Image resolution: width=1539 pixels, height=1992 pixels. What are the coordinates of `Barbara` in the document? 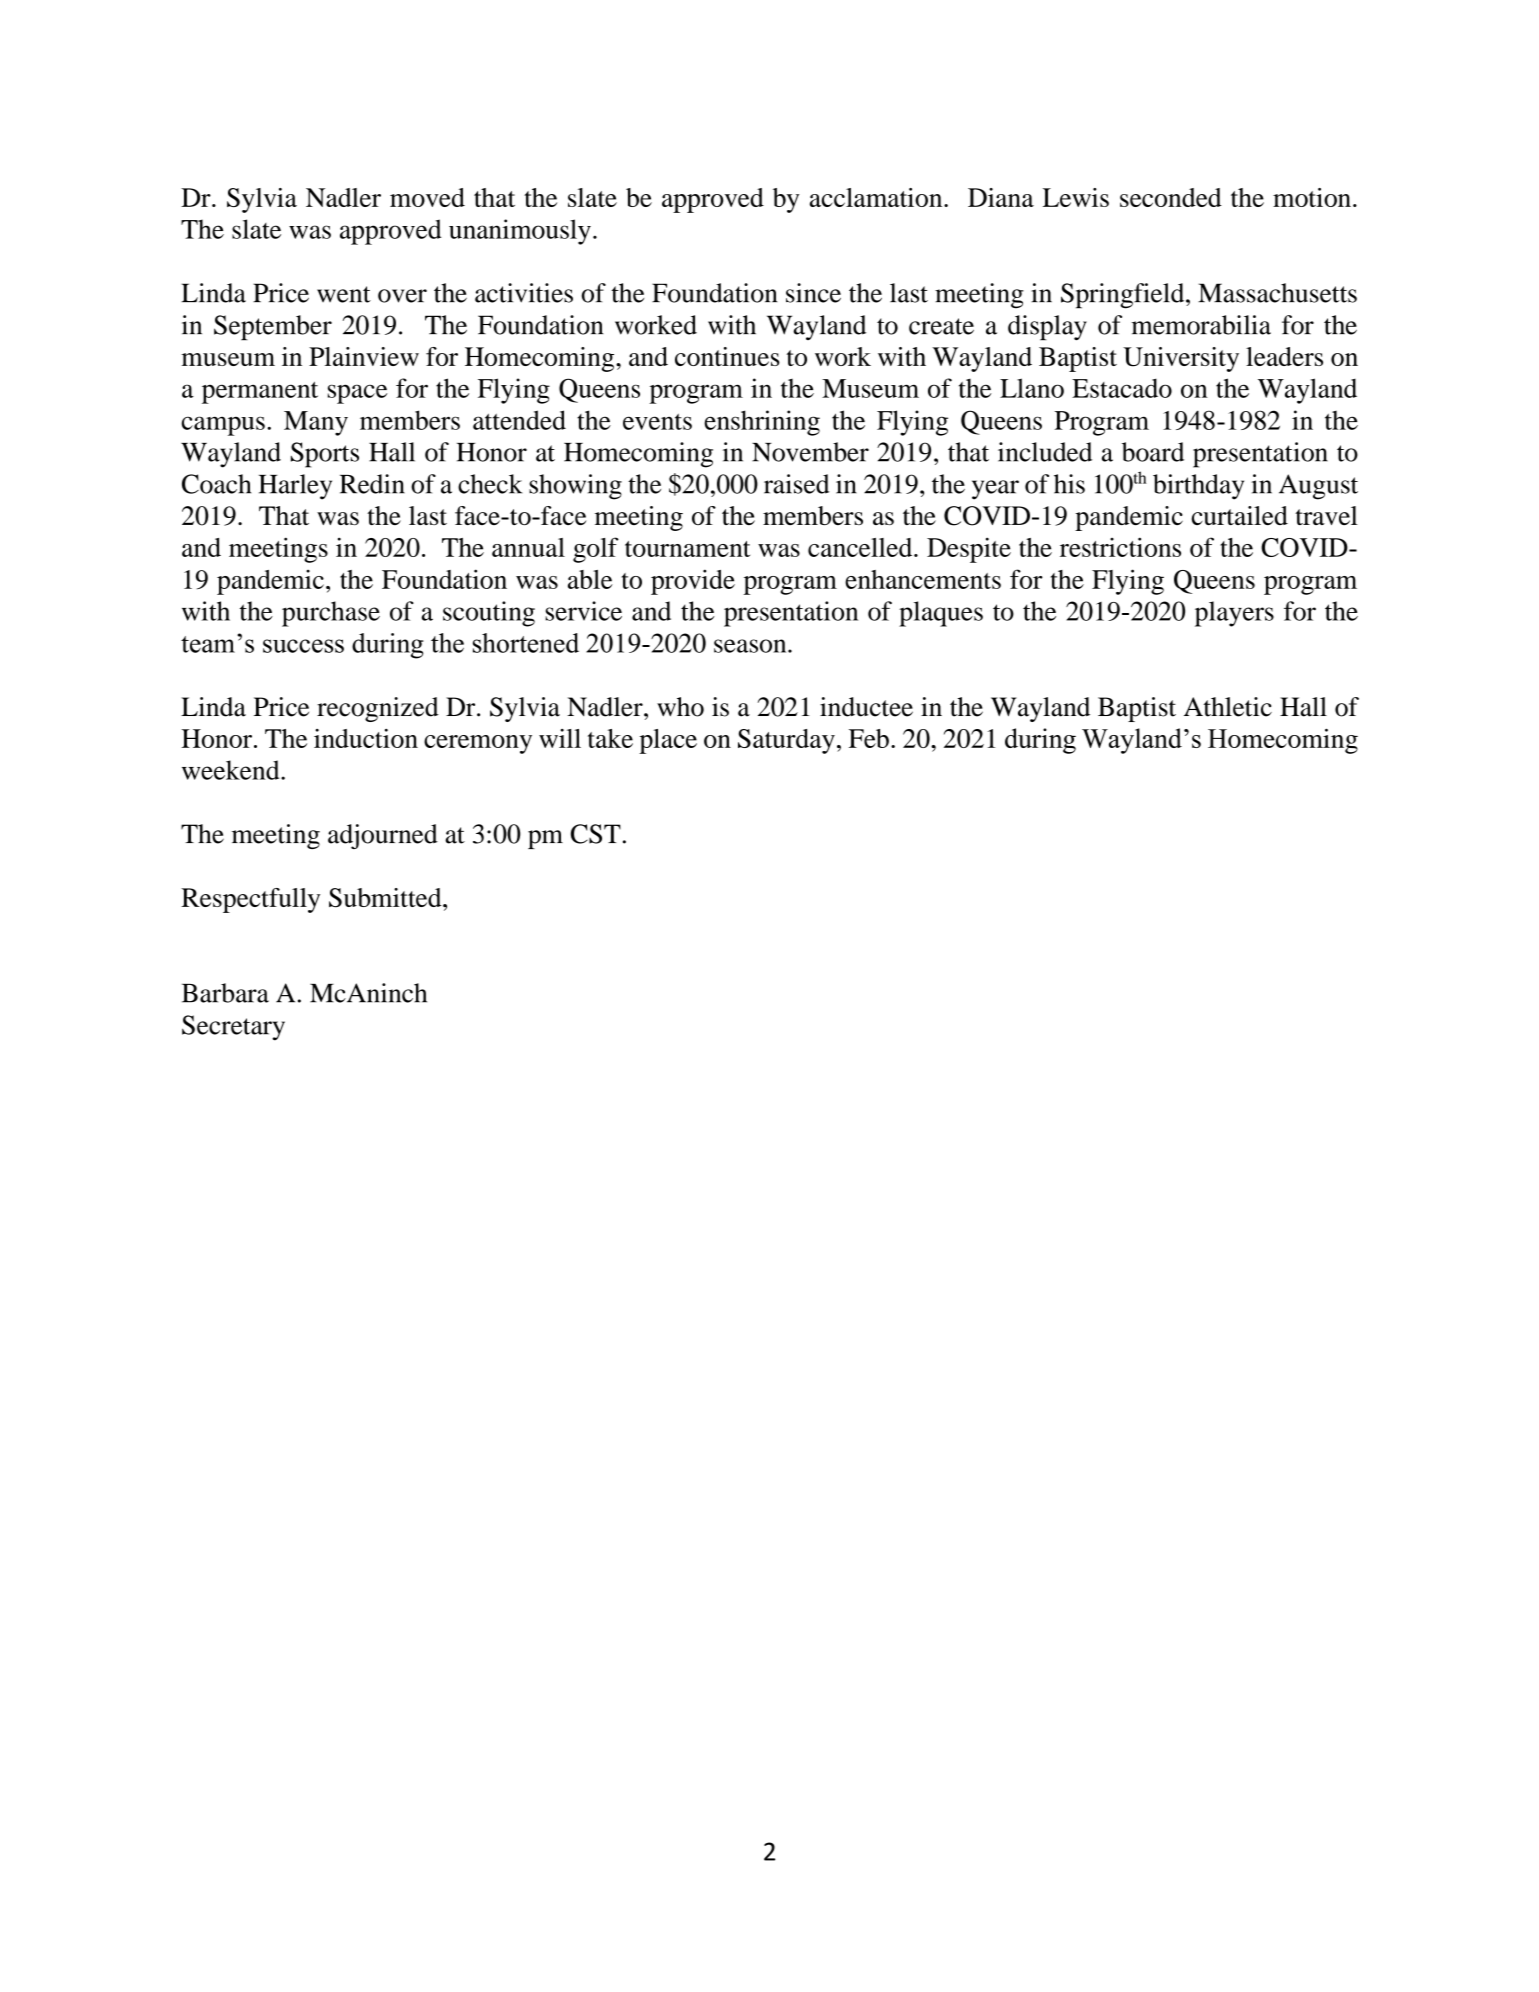 It's located at (225, 993).
